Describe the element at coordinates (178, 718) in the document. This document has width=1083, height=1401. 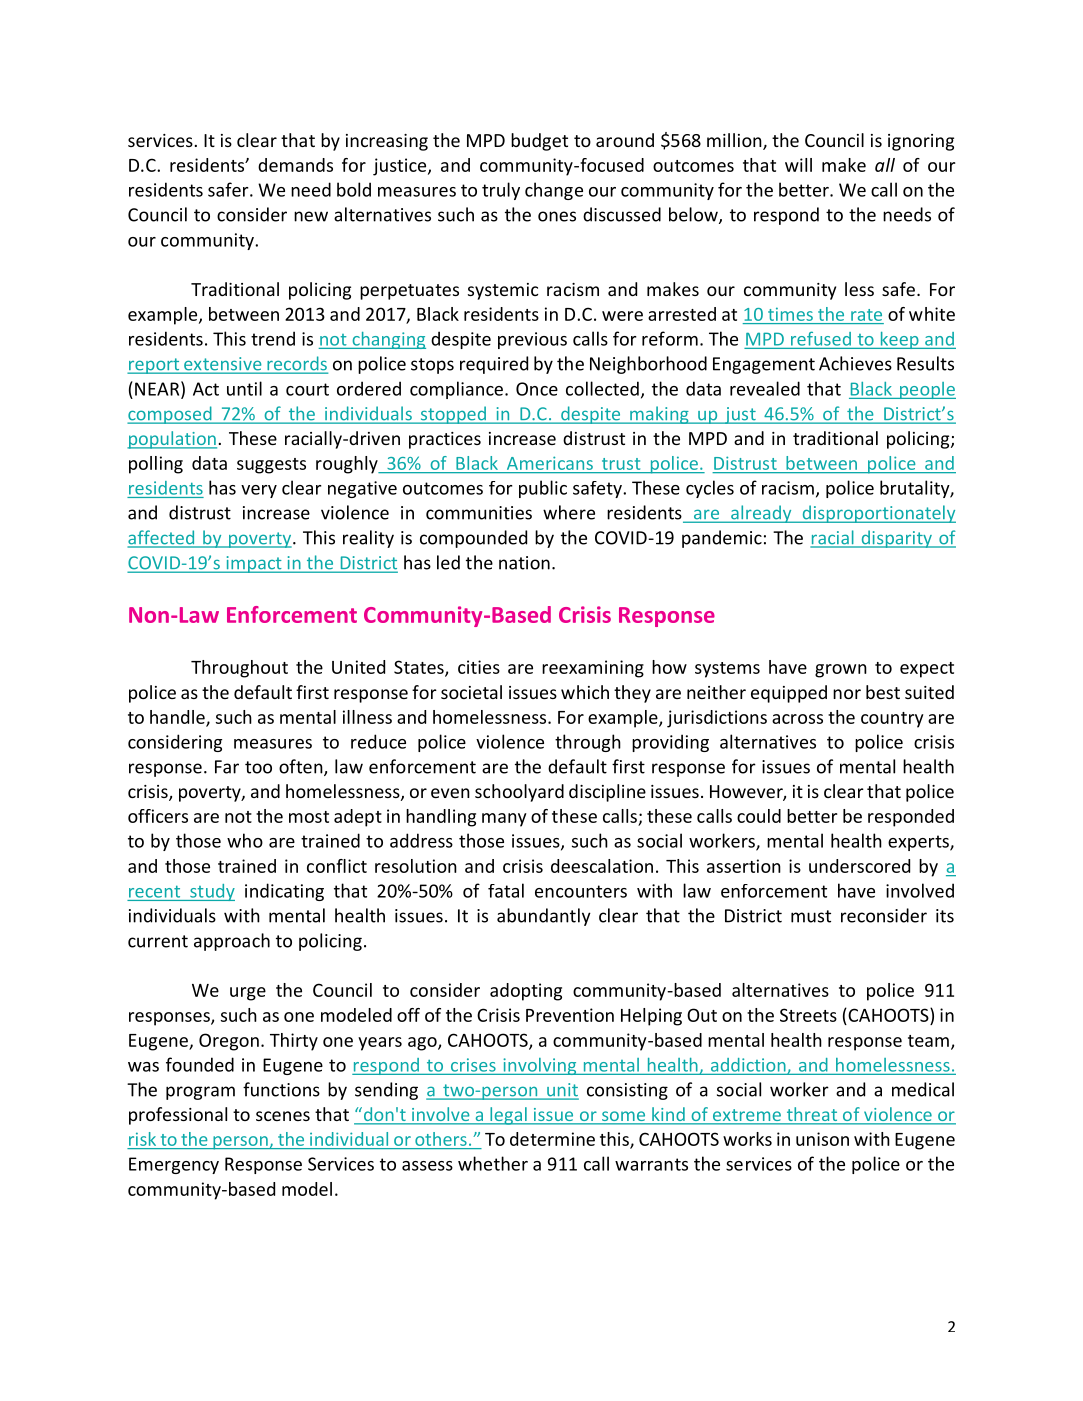
I see `handle` at that location.
